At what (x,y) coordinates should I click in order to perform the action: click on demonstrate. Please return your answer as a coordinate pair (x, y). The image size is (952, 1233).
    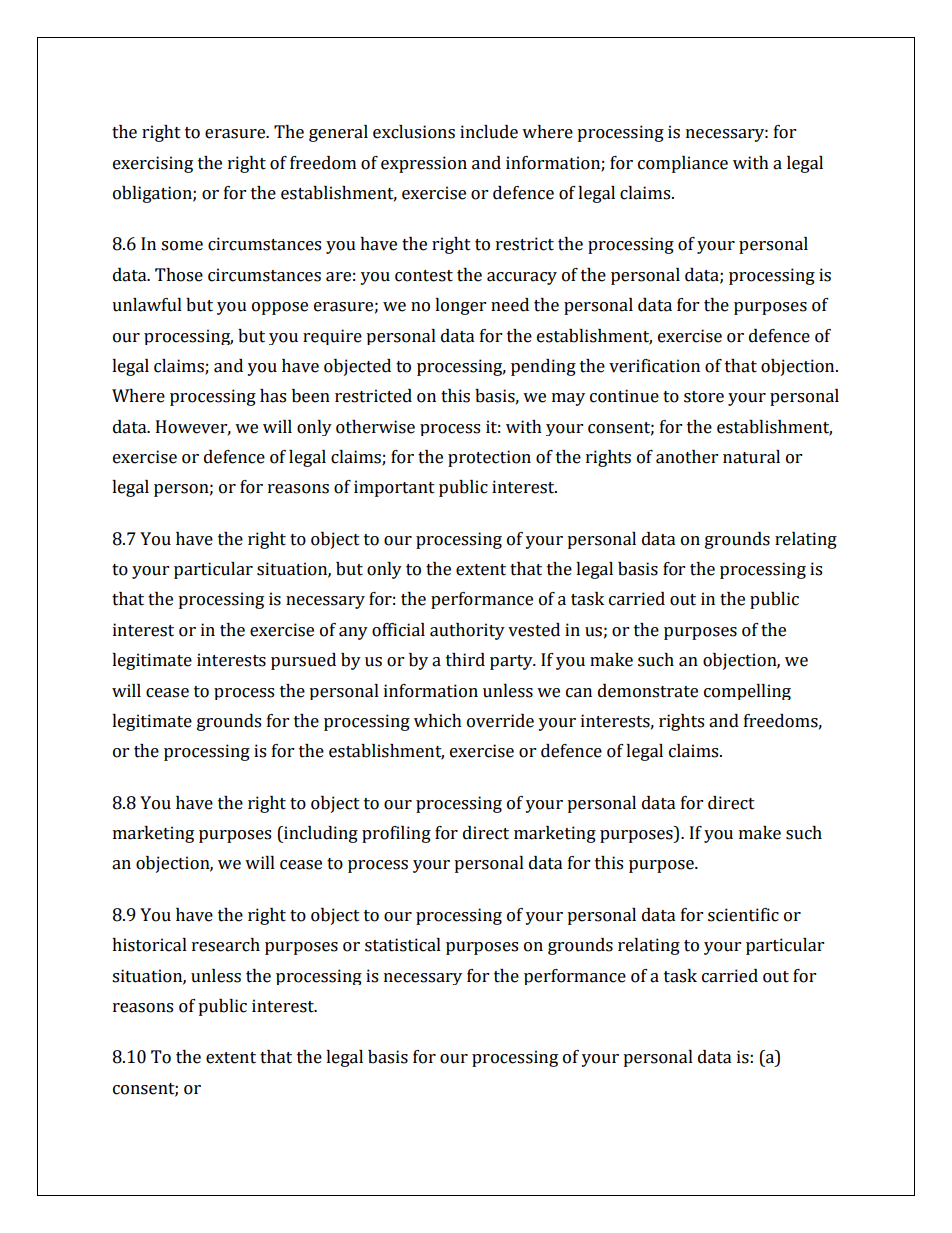
    Looking at the image, I should click on (648, 691).
